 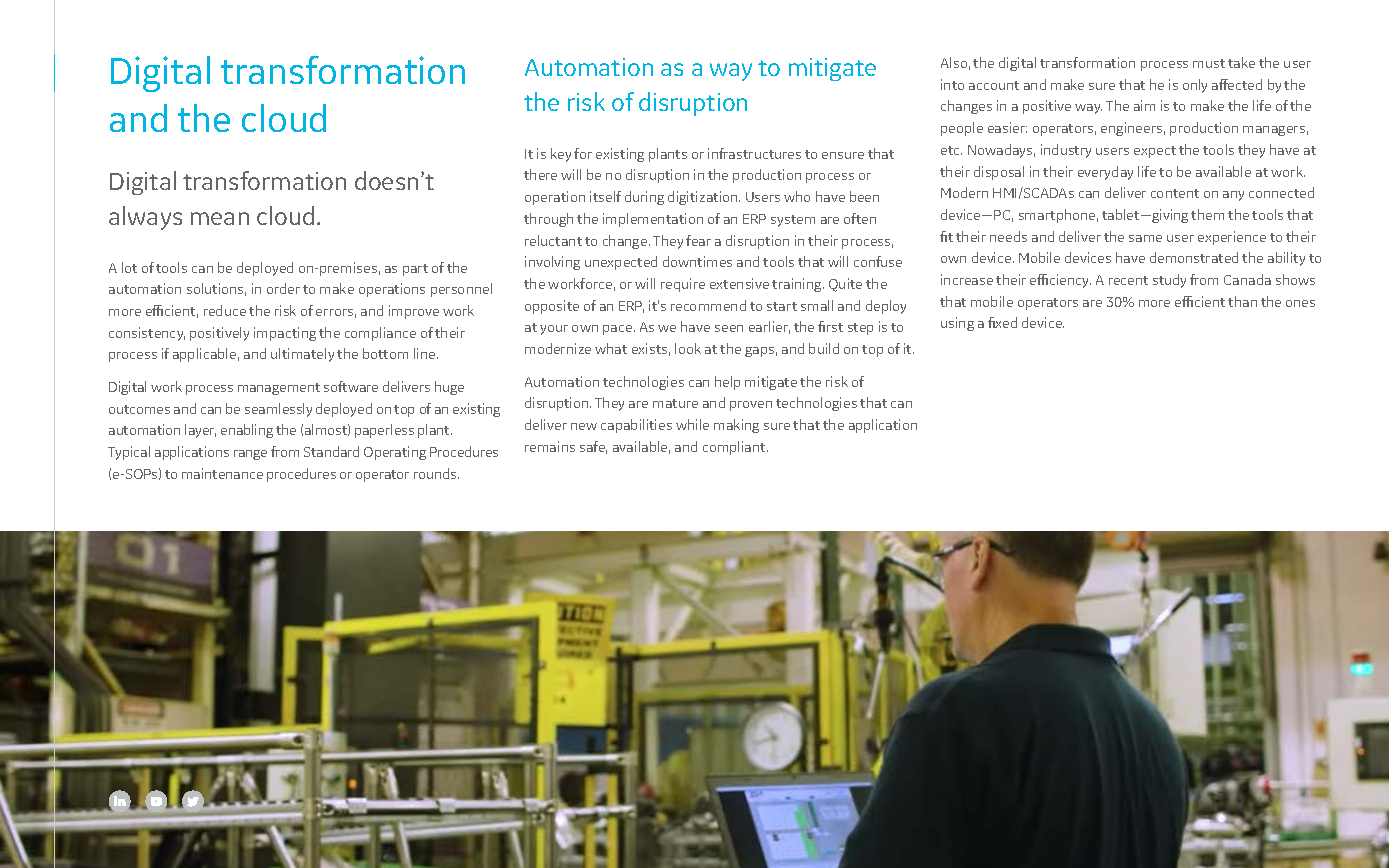 I want to click on downtimes, so click(x=697, y=261).
